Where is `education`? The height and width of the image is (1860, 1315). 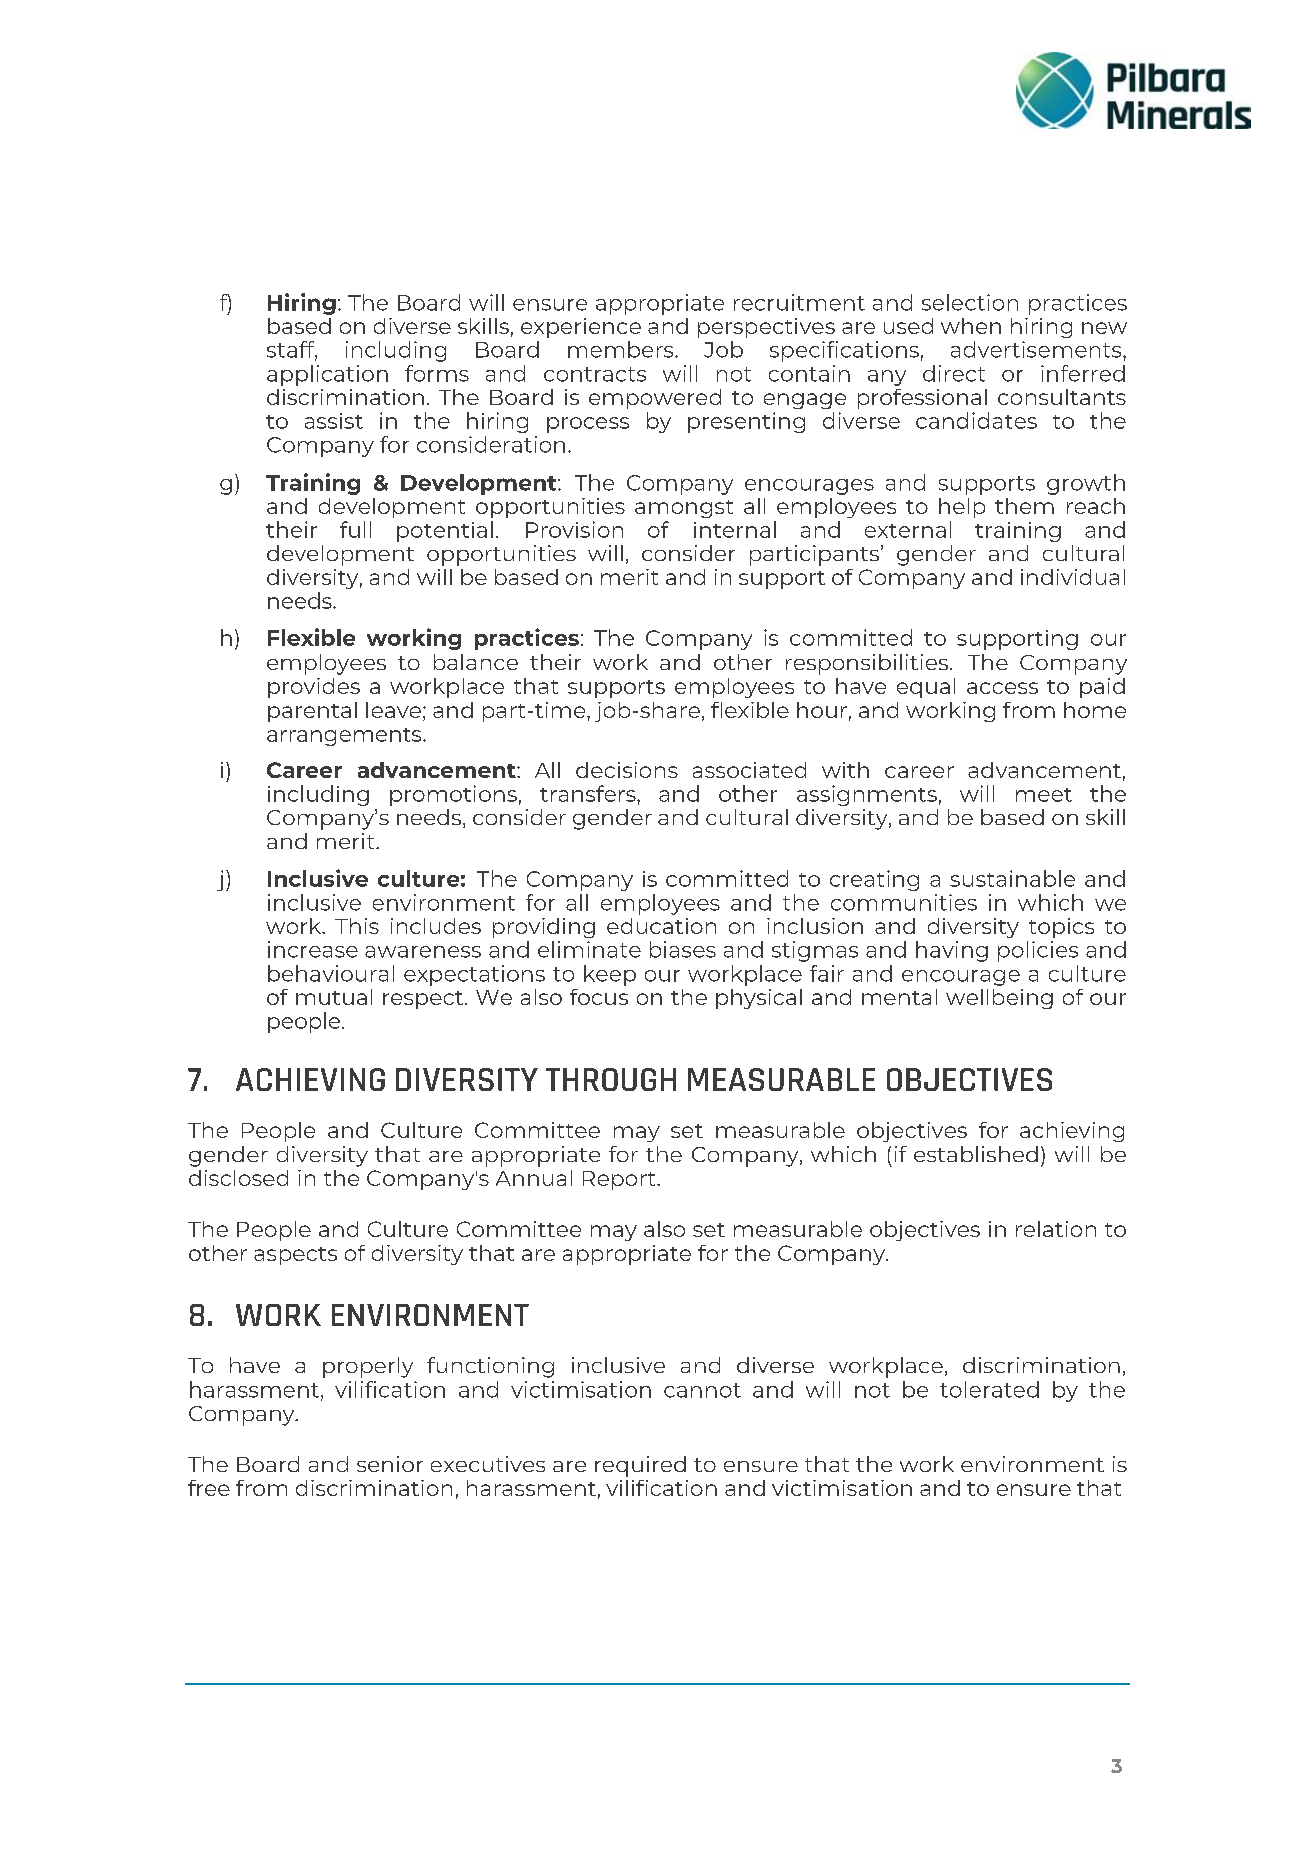
education is located at coordinates (661, 926).
